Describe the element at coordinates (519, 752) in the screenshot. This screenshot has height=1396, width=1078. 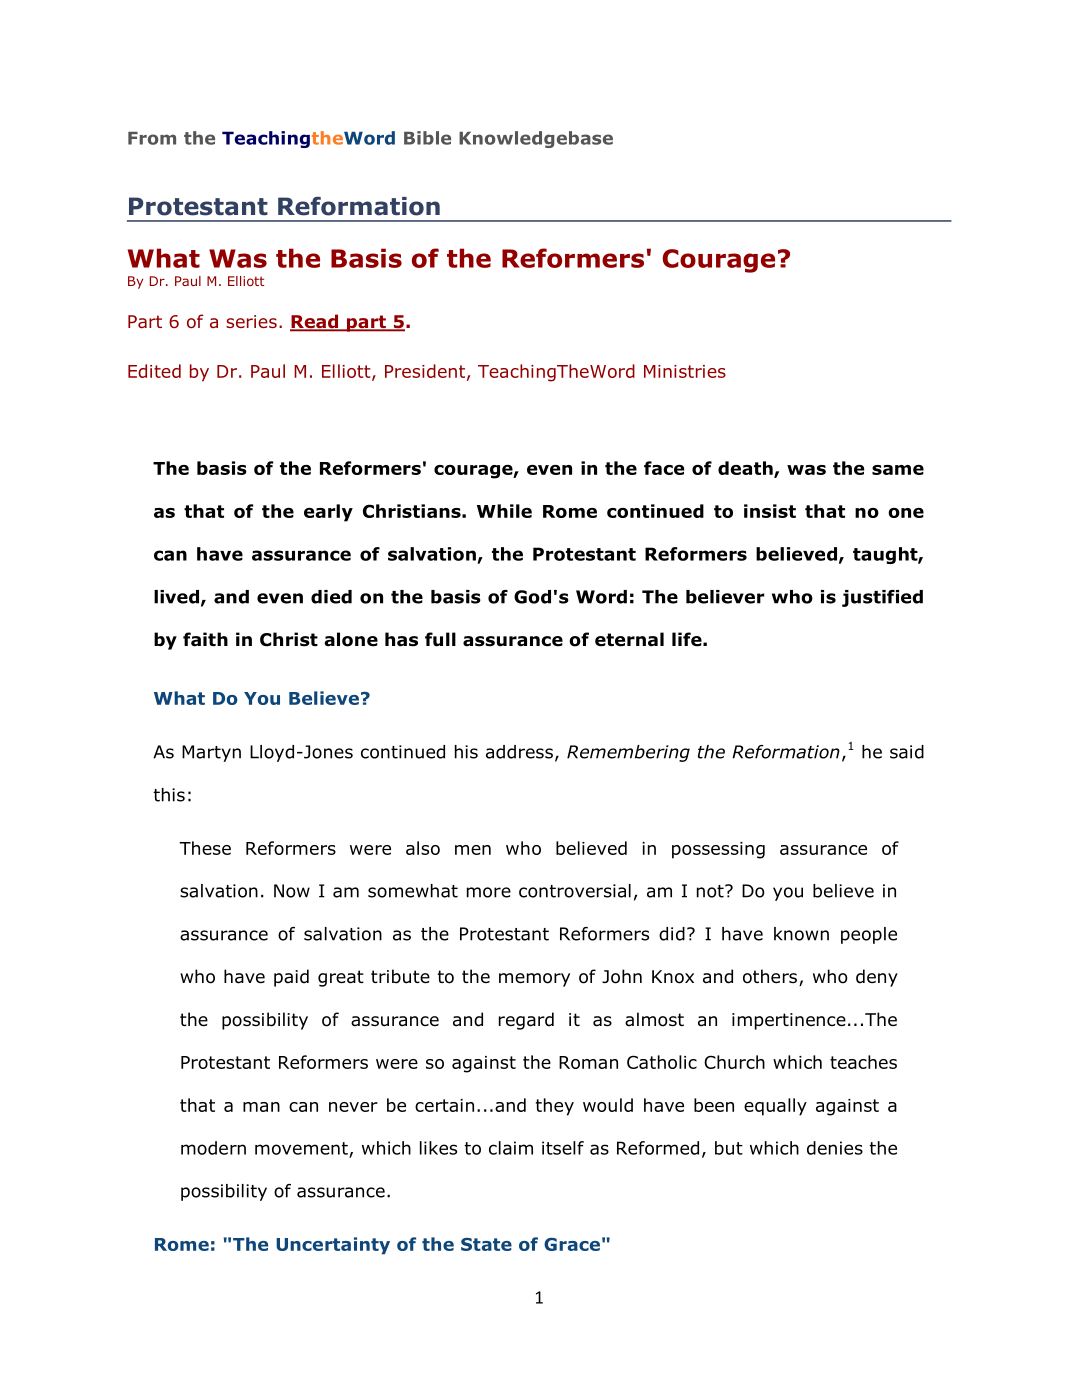
I see `address` at that location.
